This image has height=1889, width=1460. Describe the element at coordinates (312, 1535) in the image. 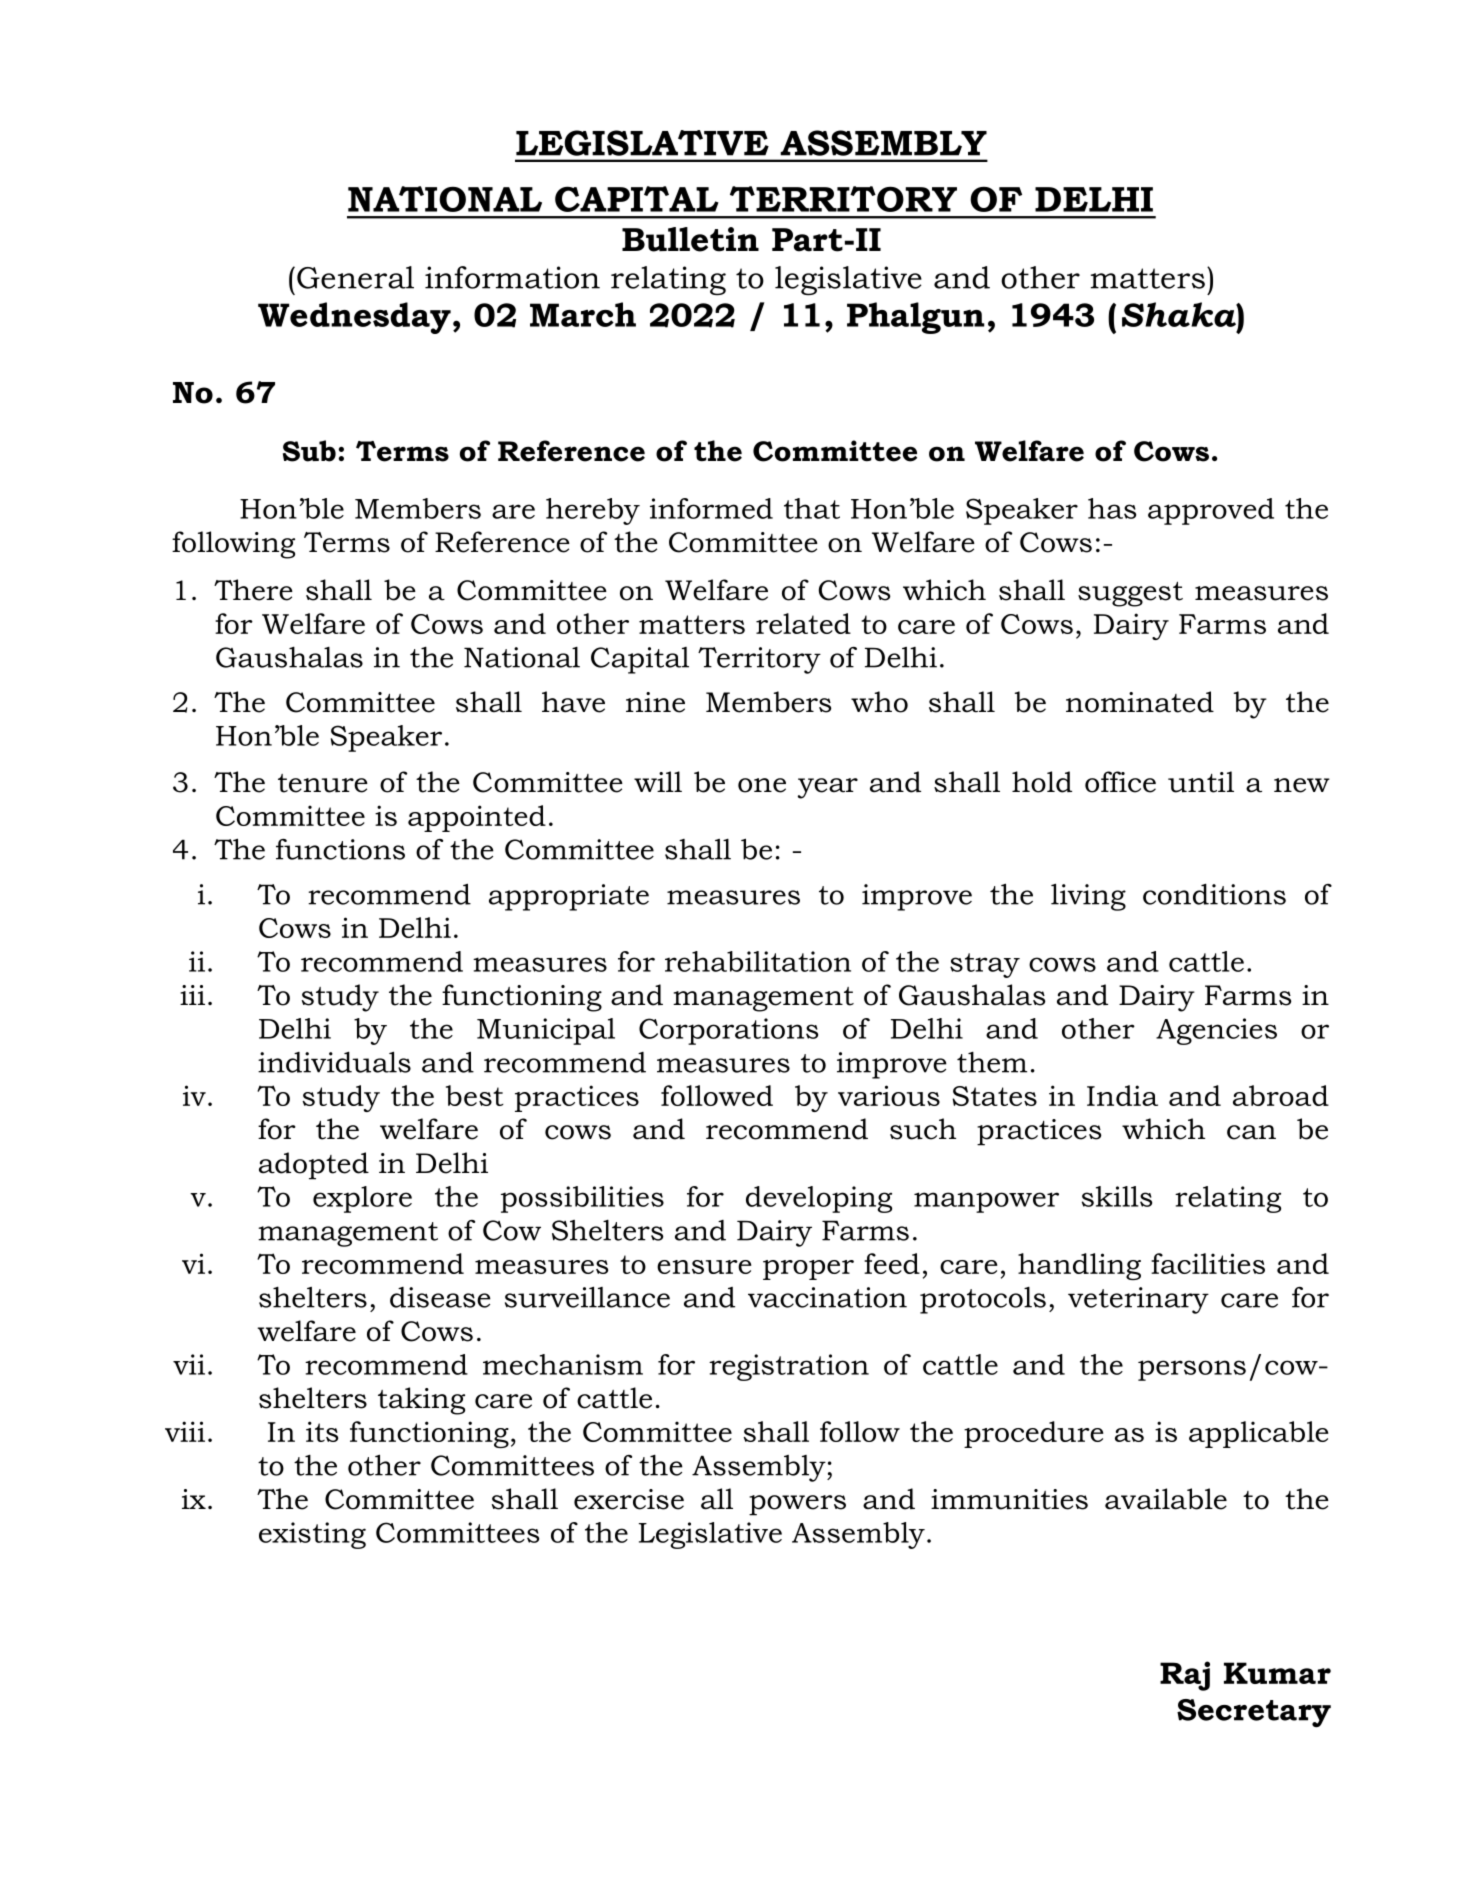

I see `existing` at that location.
